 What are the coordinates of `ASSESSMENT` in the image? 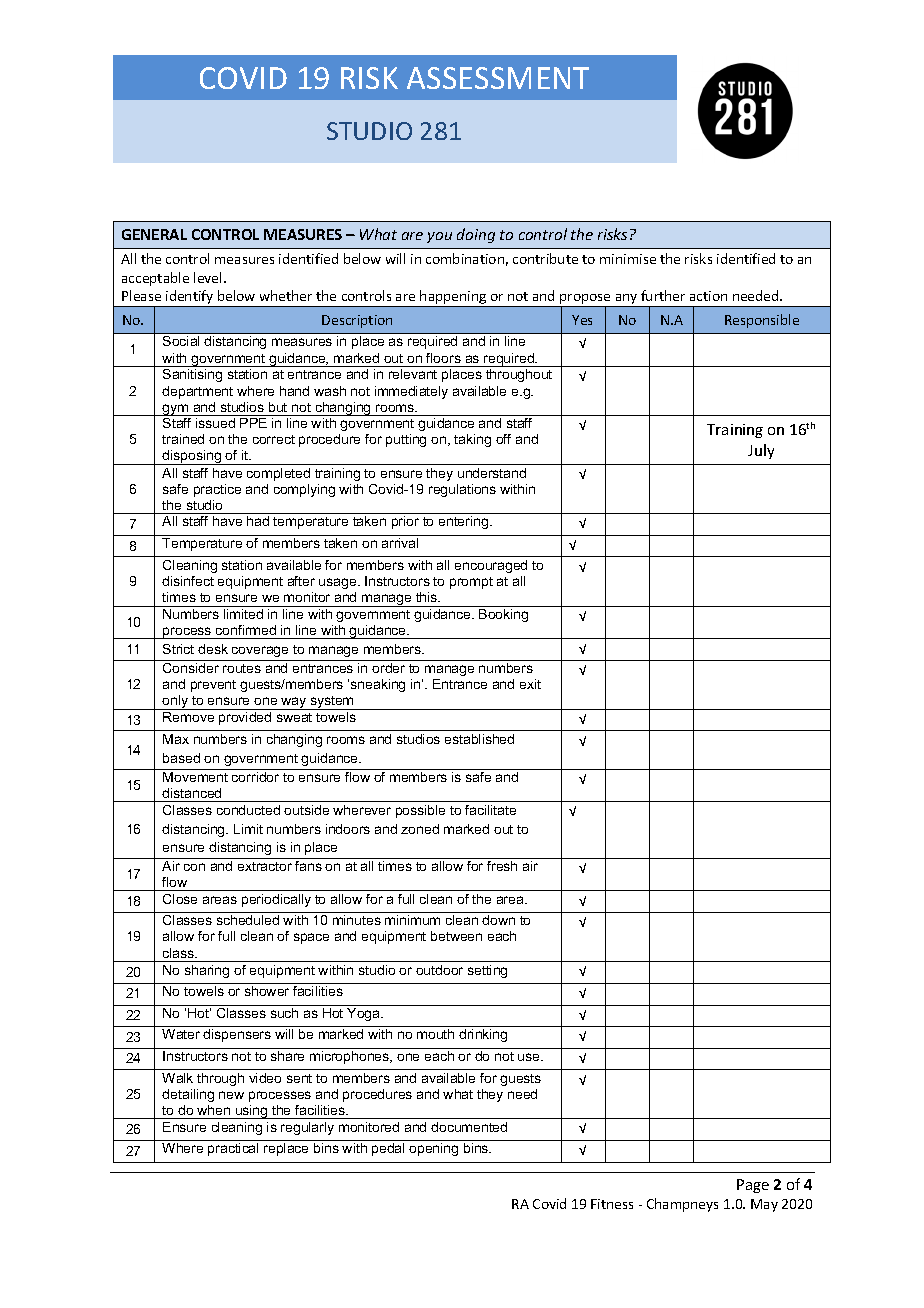 It's located at (498, 78).
